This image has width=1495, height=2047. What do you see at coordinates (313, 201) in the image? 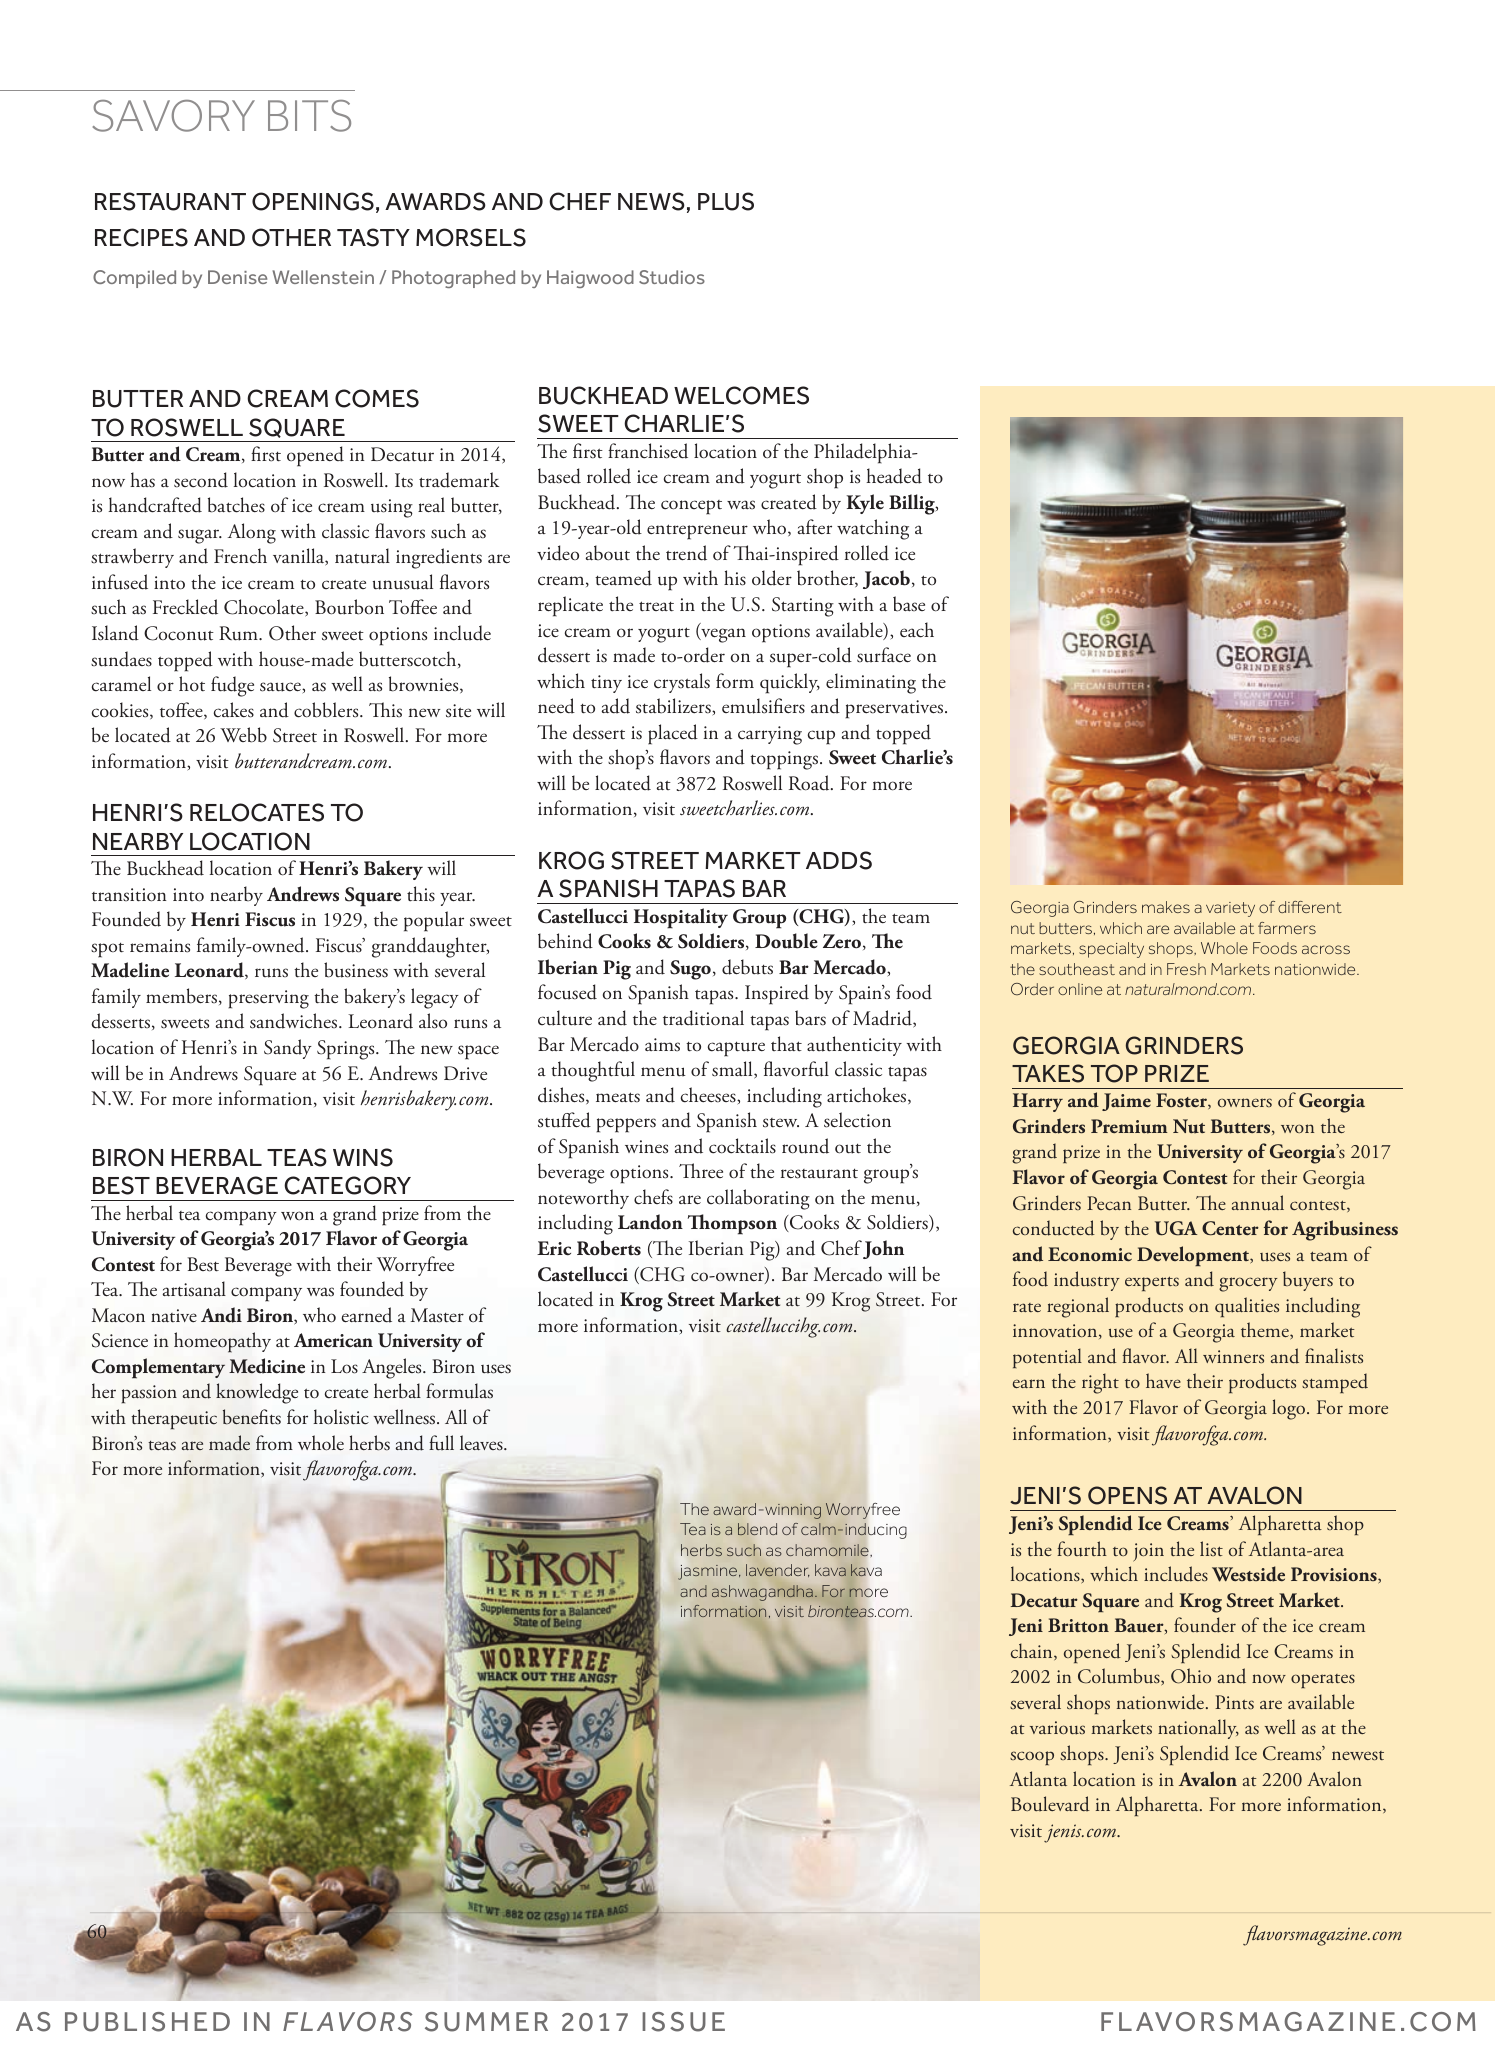
I see `OPENINGS` at bounding box center [313, 201].
